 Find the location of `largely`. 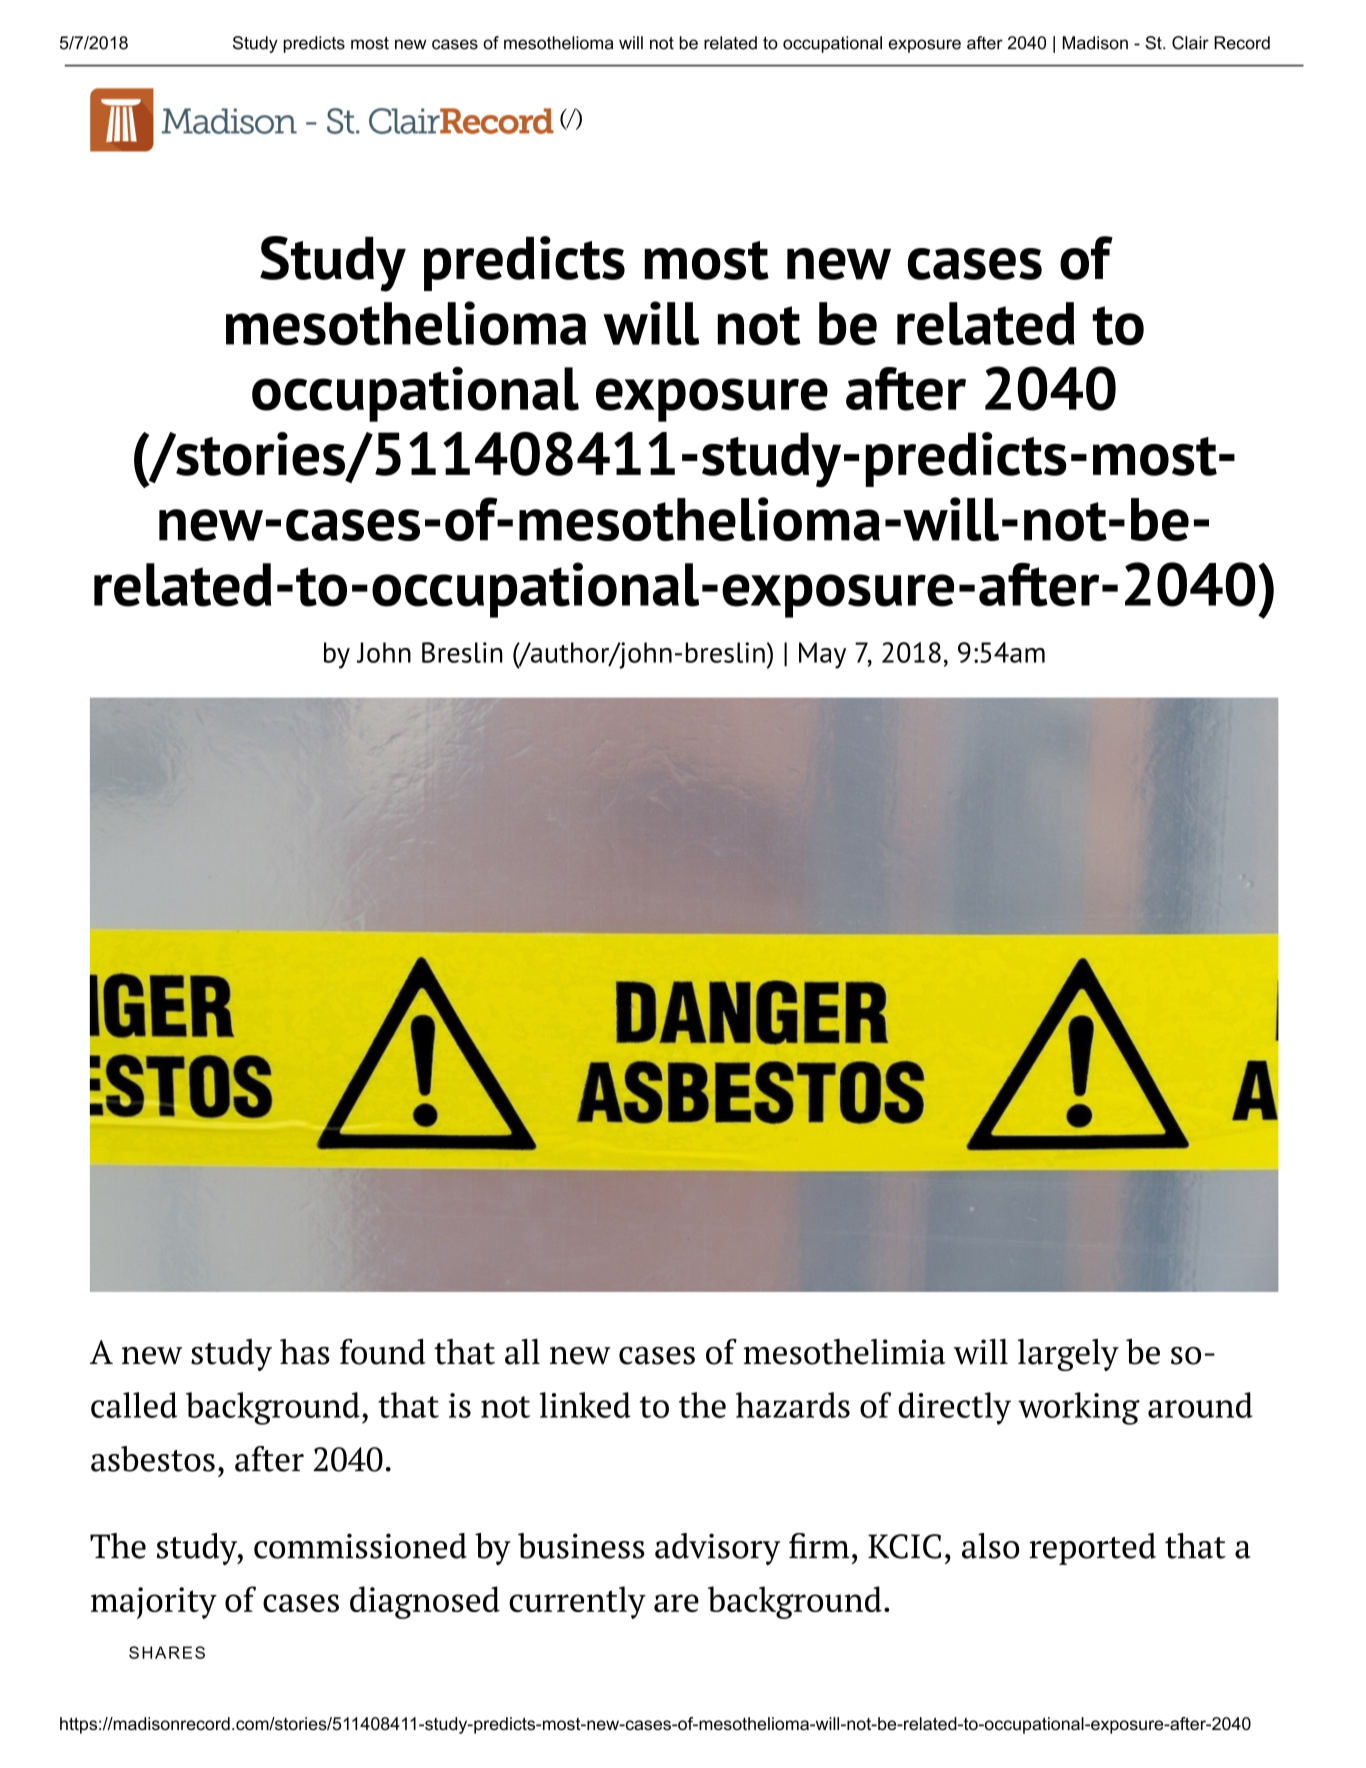

largely is located at coordinates (1068, 1355).
